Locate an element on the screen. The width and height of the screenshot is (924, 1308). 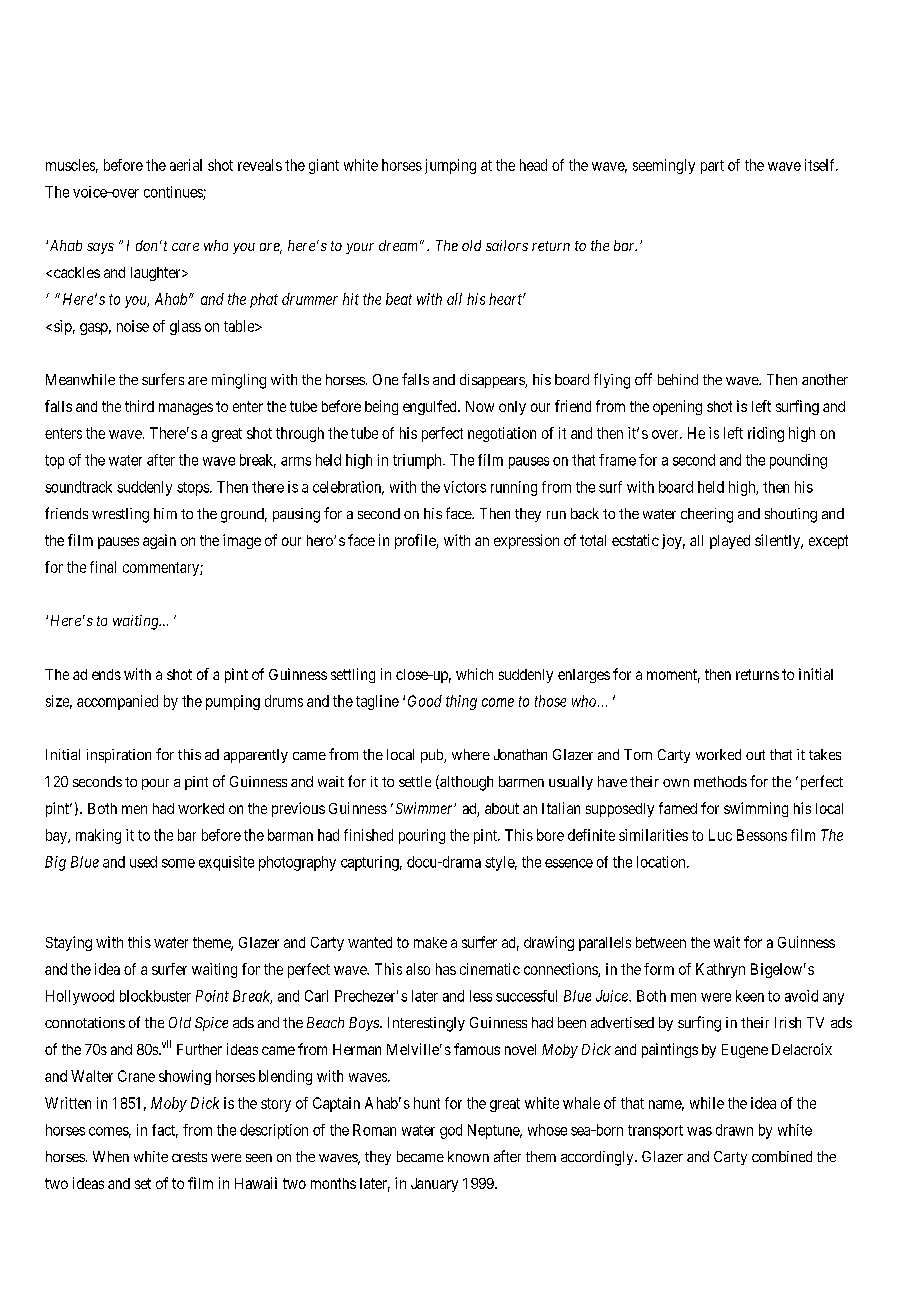
known is located at coordinates (468, 1156).
